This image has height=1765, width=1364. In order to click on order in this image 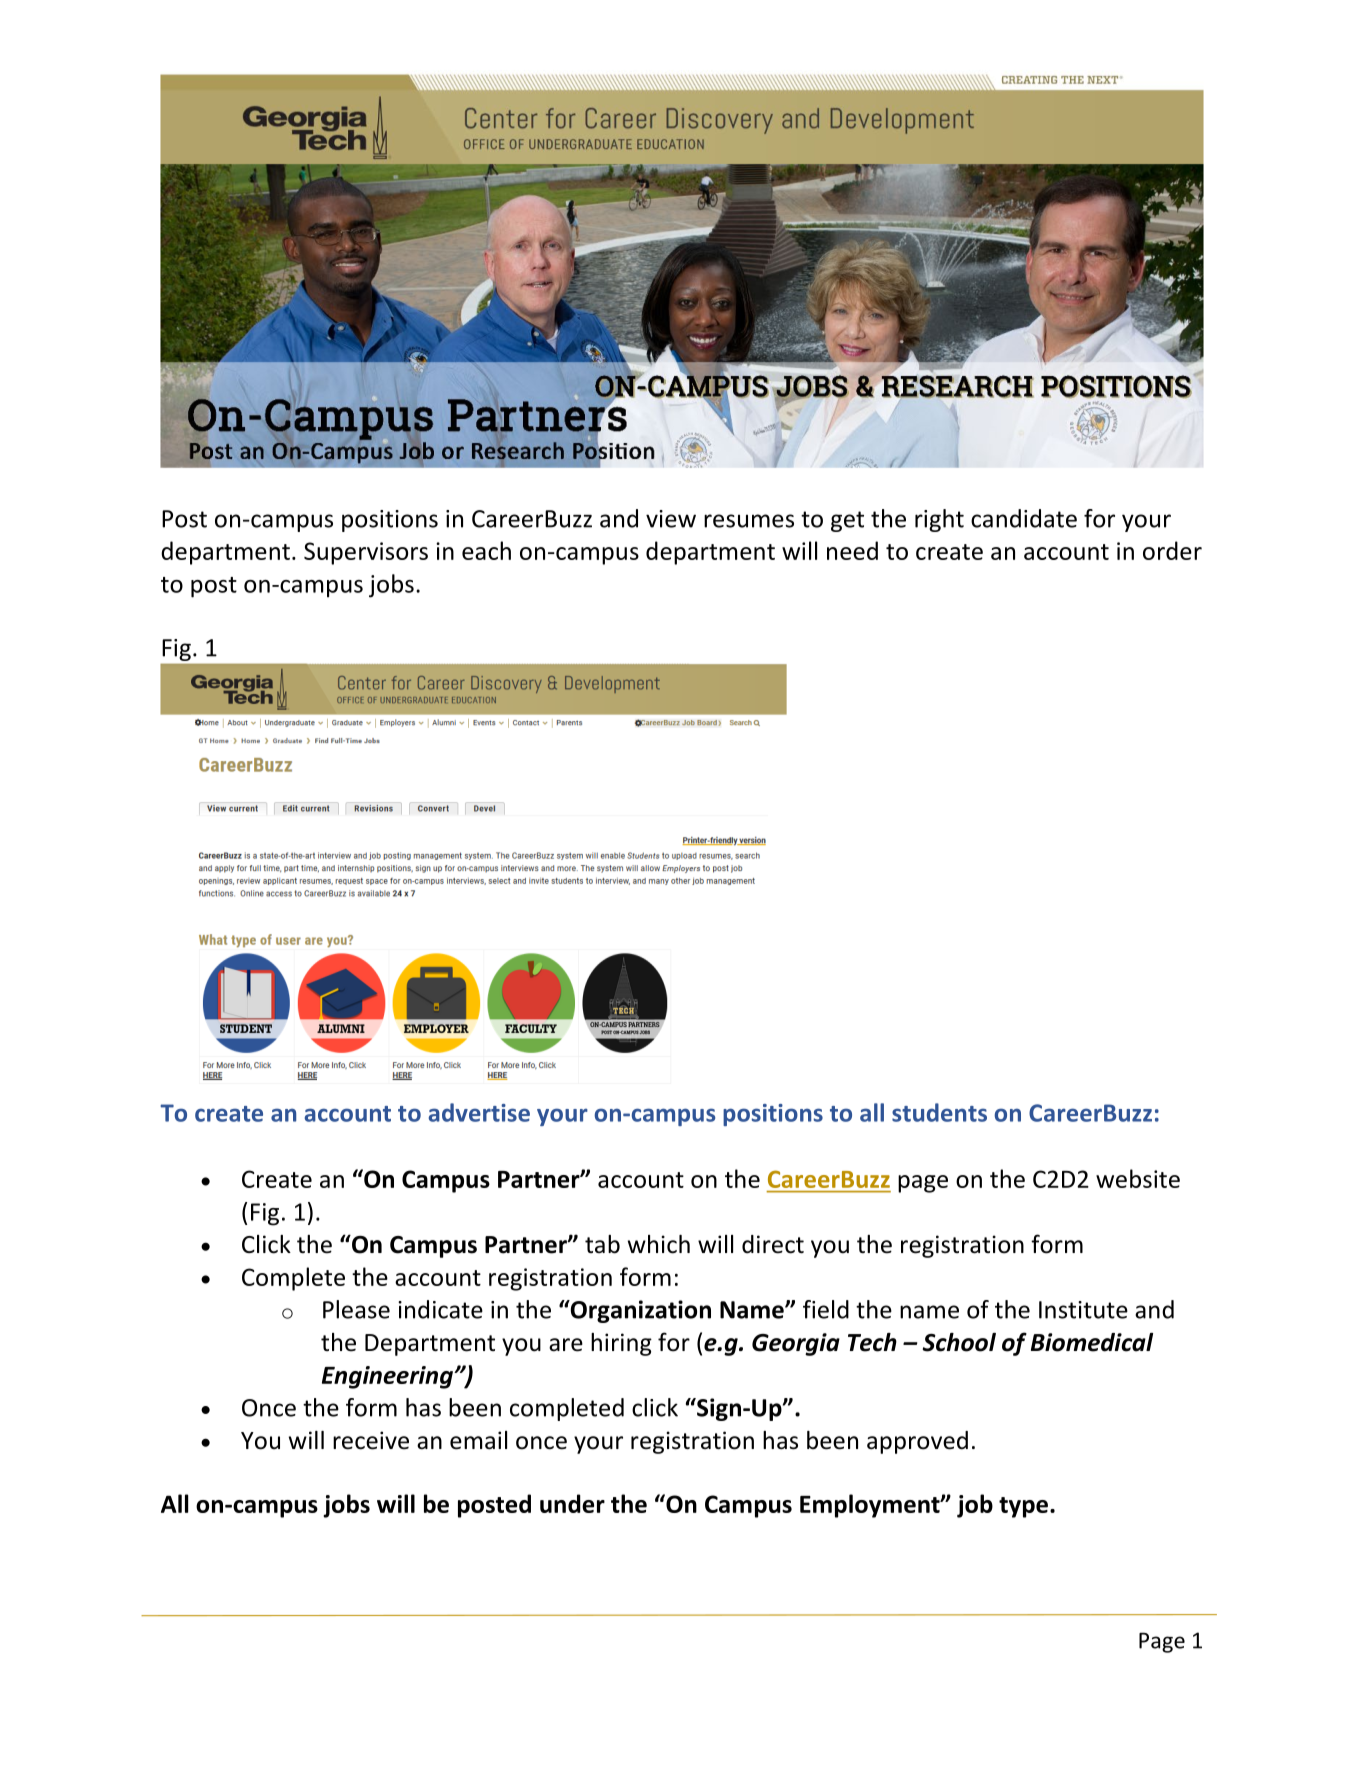, I will do `click(1172, 550)`.
